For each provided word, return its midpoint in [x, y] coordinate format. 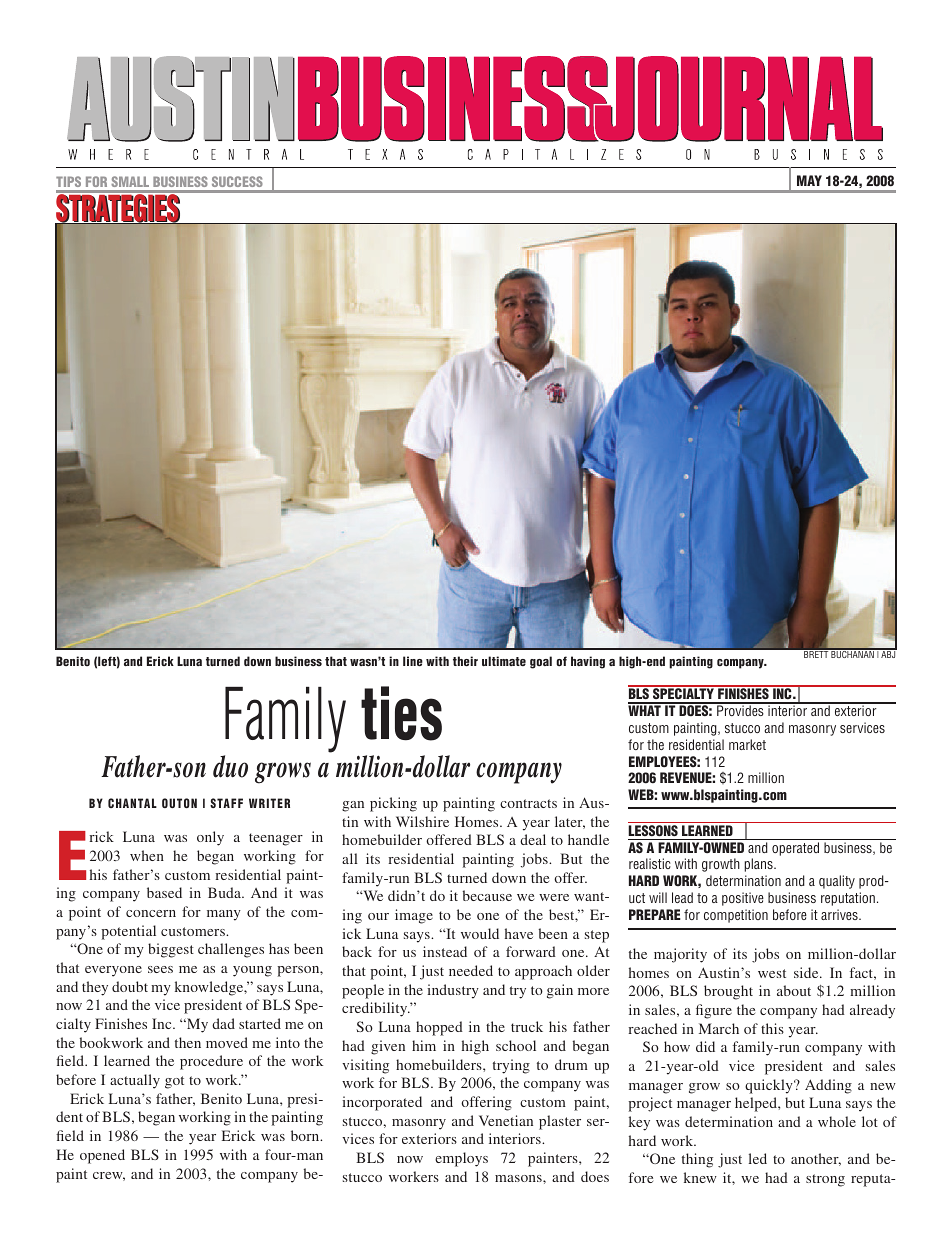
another [816, 1159]
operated [795, 849]
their [465, 661]
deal [533, 839]
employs [461, 1159]
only [210, 838]
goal [541, 662]
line [413, 661]
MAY [809, 180]
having [588, 662]
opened [102, 1156]
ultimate [504, 661]
